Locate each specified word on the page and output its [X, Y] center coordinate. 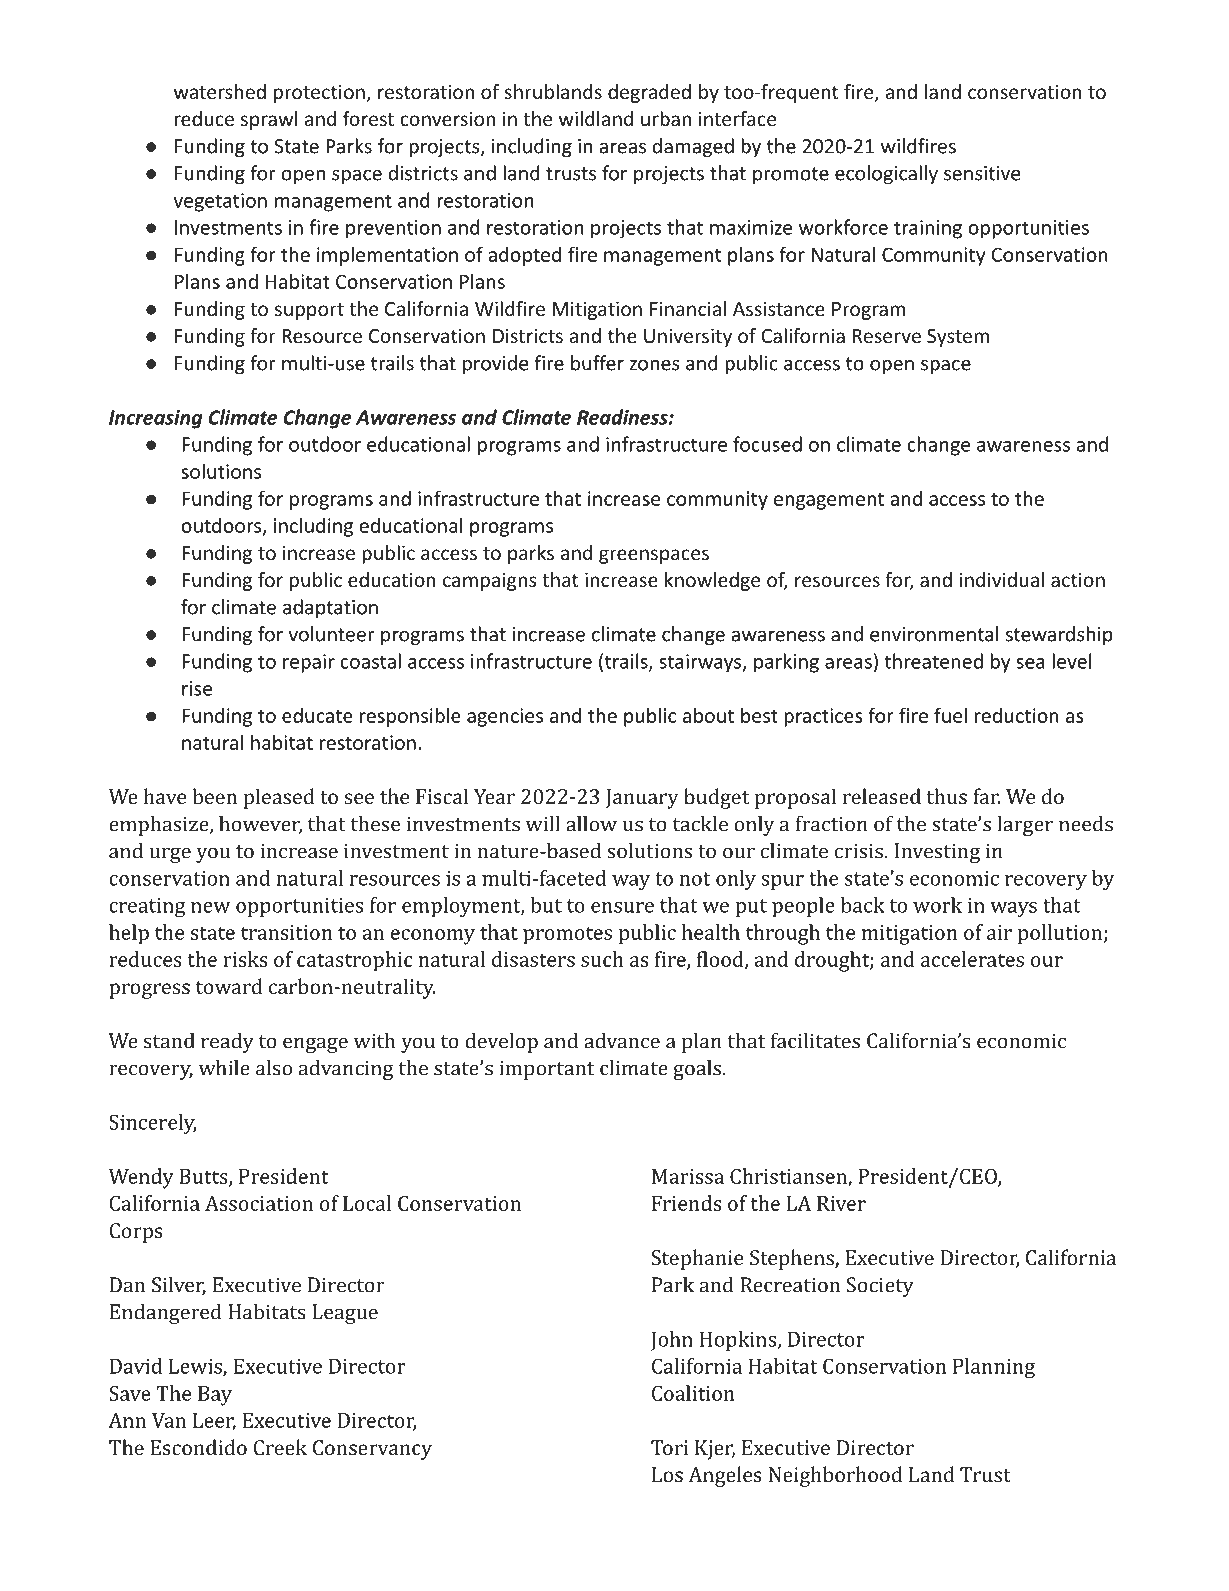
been [215, 796]
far [986, 796]
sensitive [982, 173]
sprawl [269, 120]
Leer [214, 1421]
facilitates [815, 1040]
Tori [669, 1447]
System [958, 338]
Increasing [156, 419]
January [642, 799]
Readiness [623, 417]
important [546, 1070]
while [224, 1068]
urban [666, 118]
